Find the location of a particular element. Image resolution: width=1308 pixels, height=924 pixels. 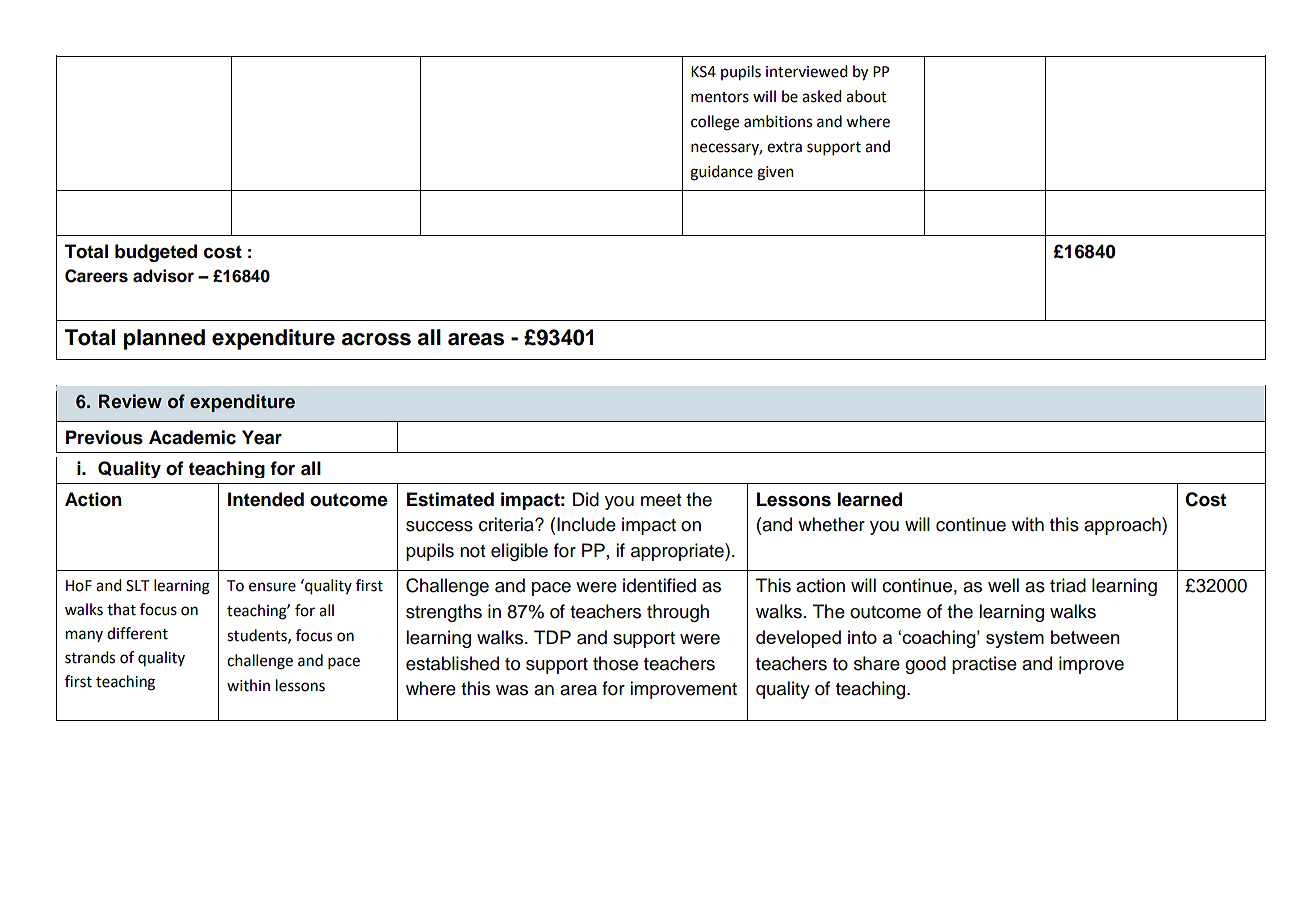

Include is located at coordinates (586, 524).
